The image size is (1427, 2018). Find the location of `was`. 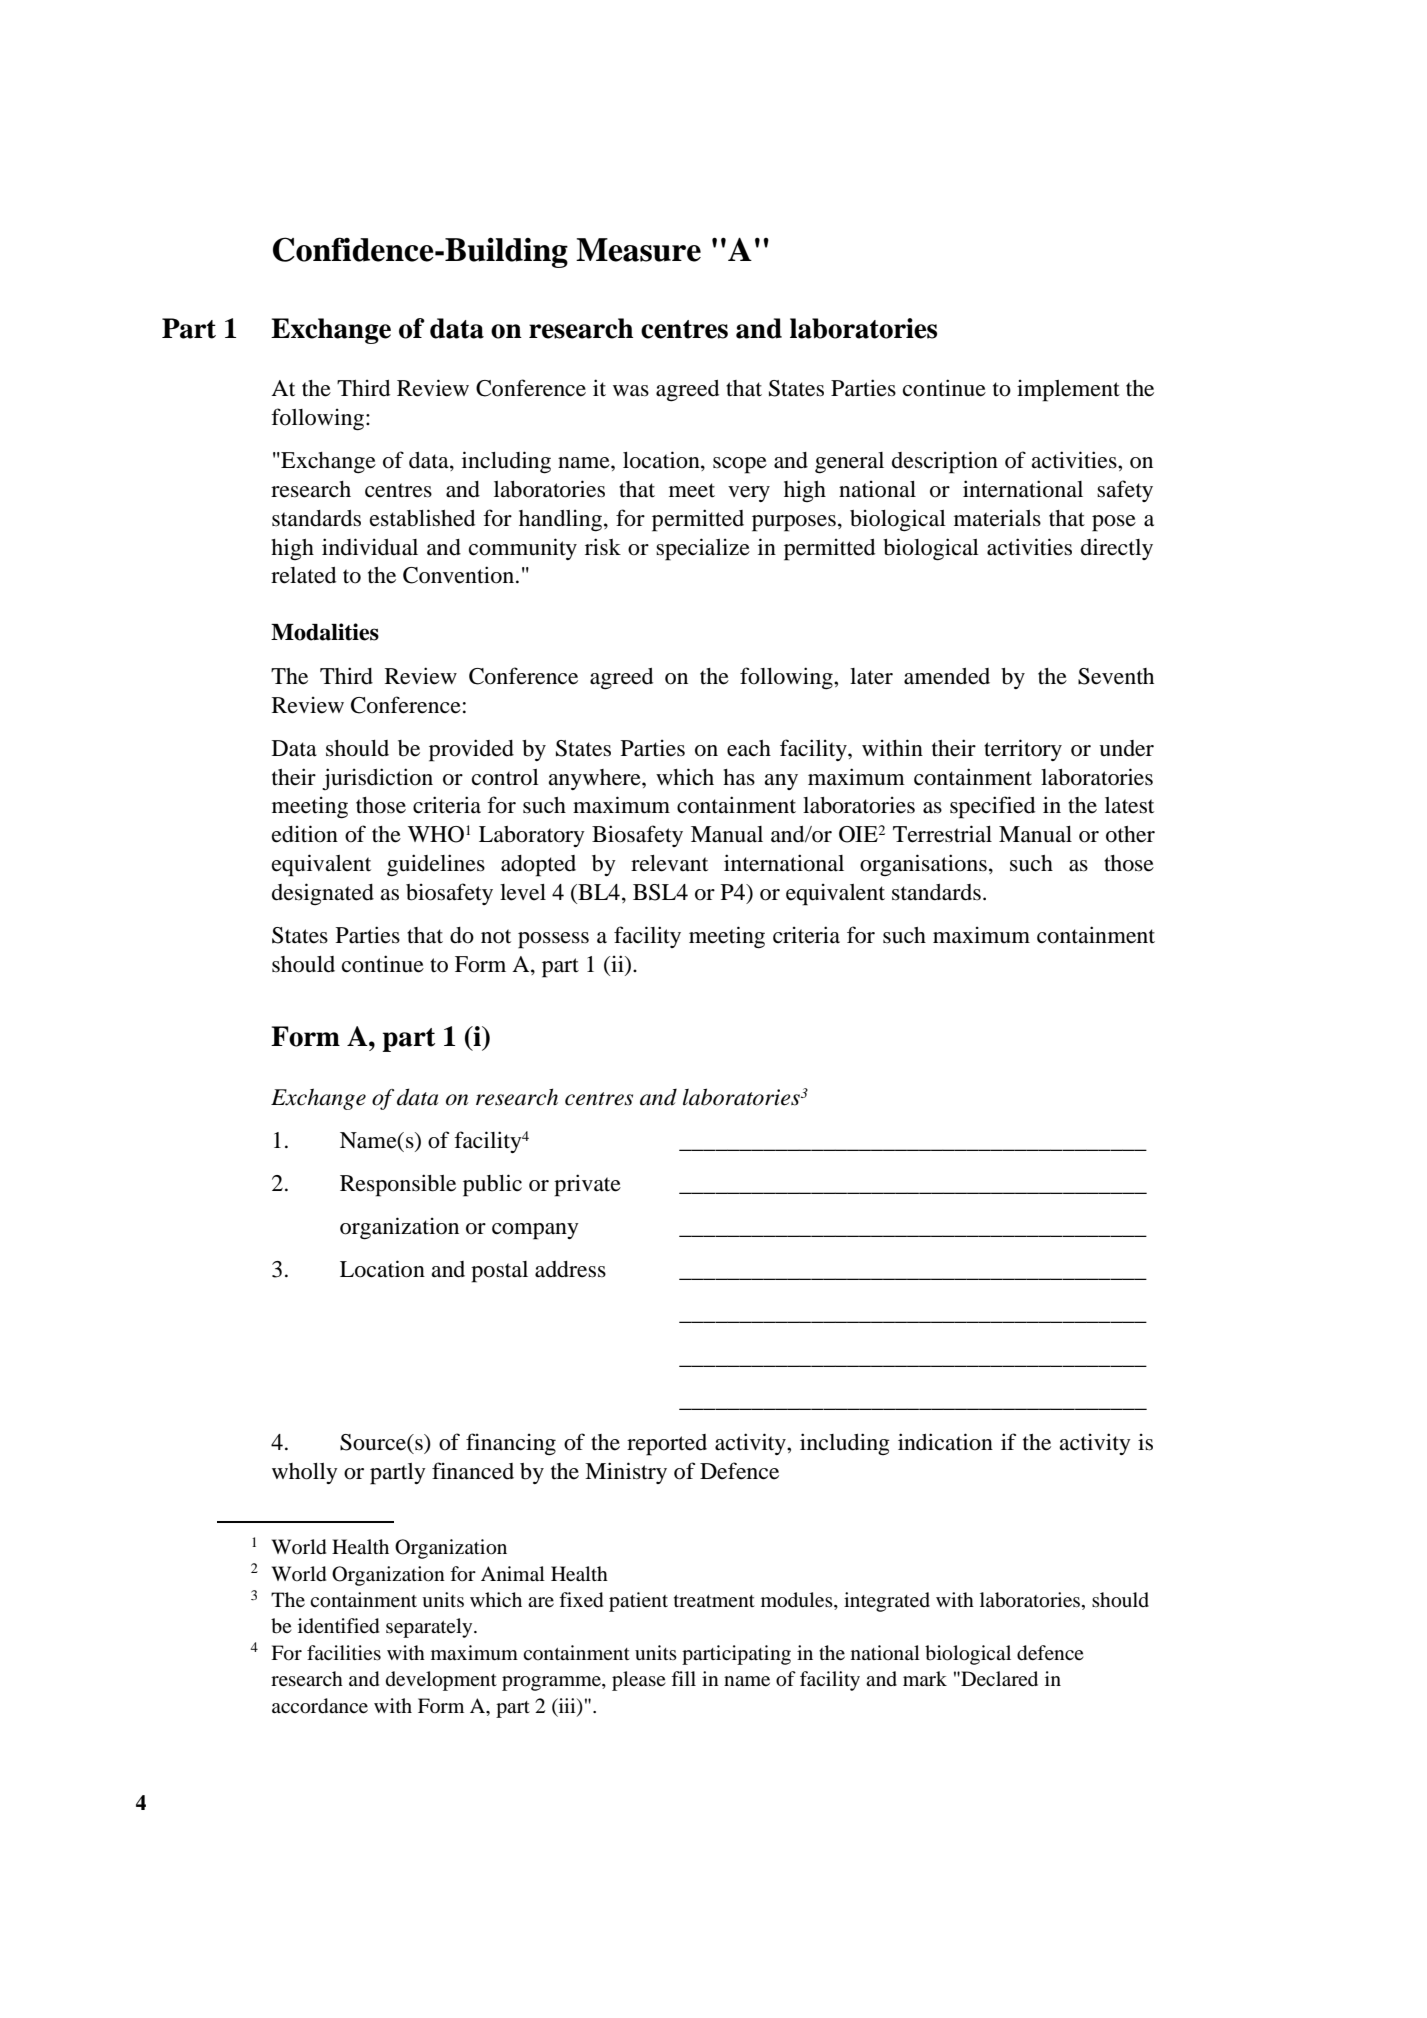

was is located at coordinates (631, 391).
